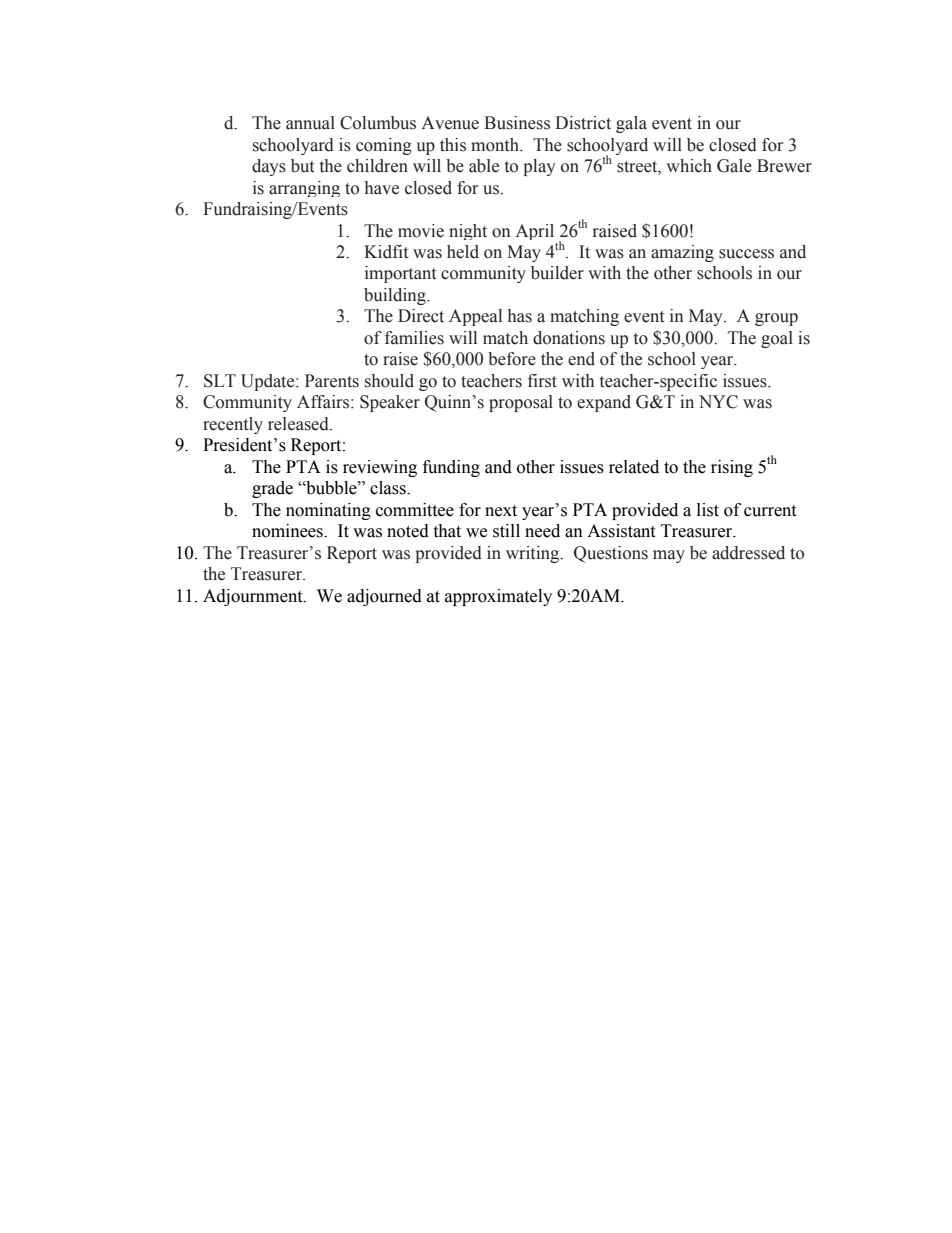  What do you see at coordinates (512, 359) in the screenshot?
I see `before` at bounding box center [512, 359].
